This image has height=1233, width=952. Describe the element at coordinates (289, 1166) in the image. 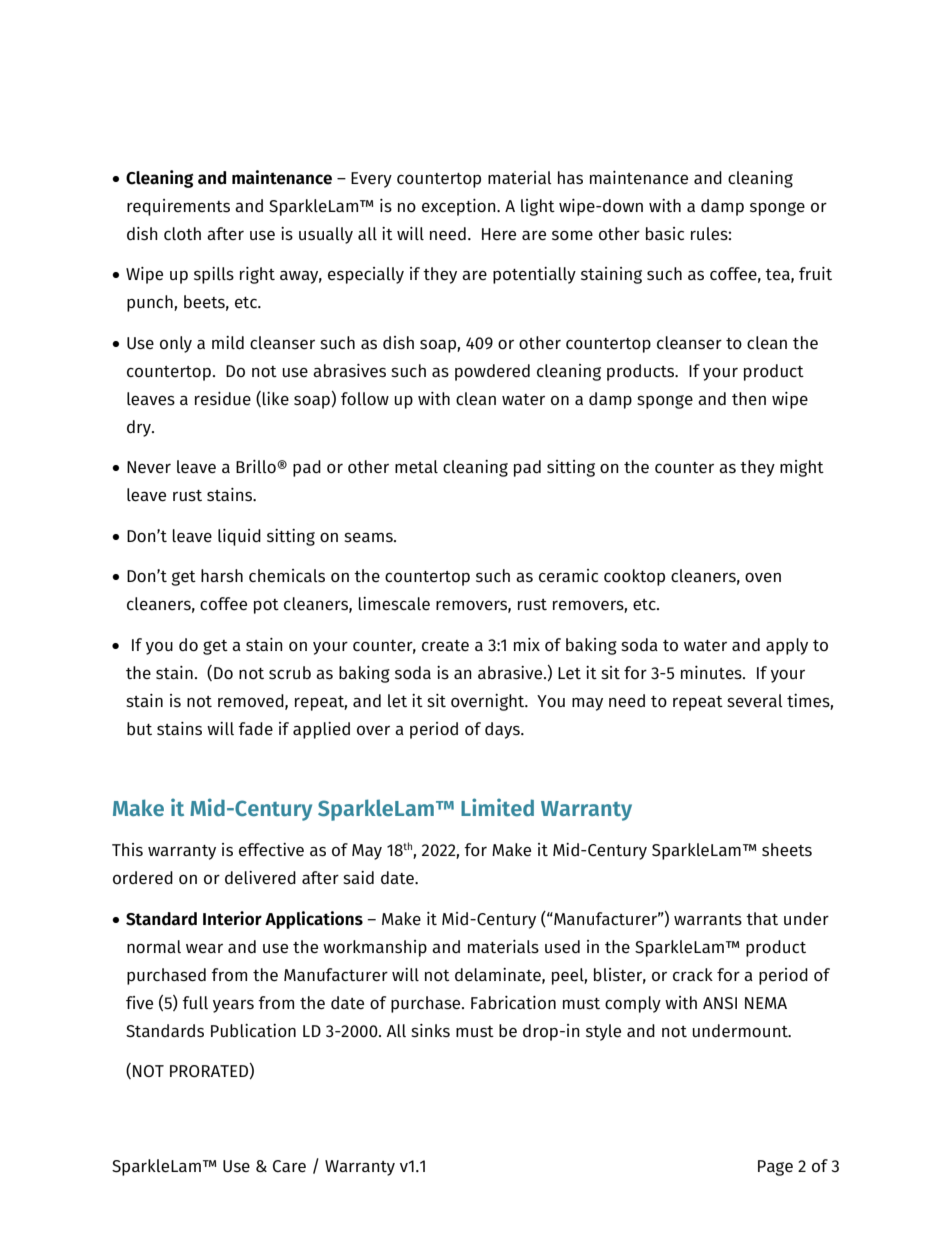

I see `Care` at that location.
